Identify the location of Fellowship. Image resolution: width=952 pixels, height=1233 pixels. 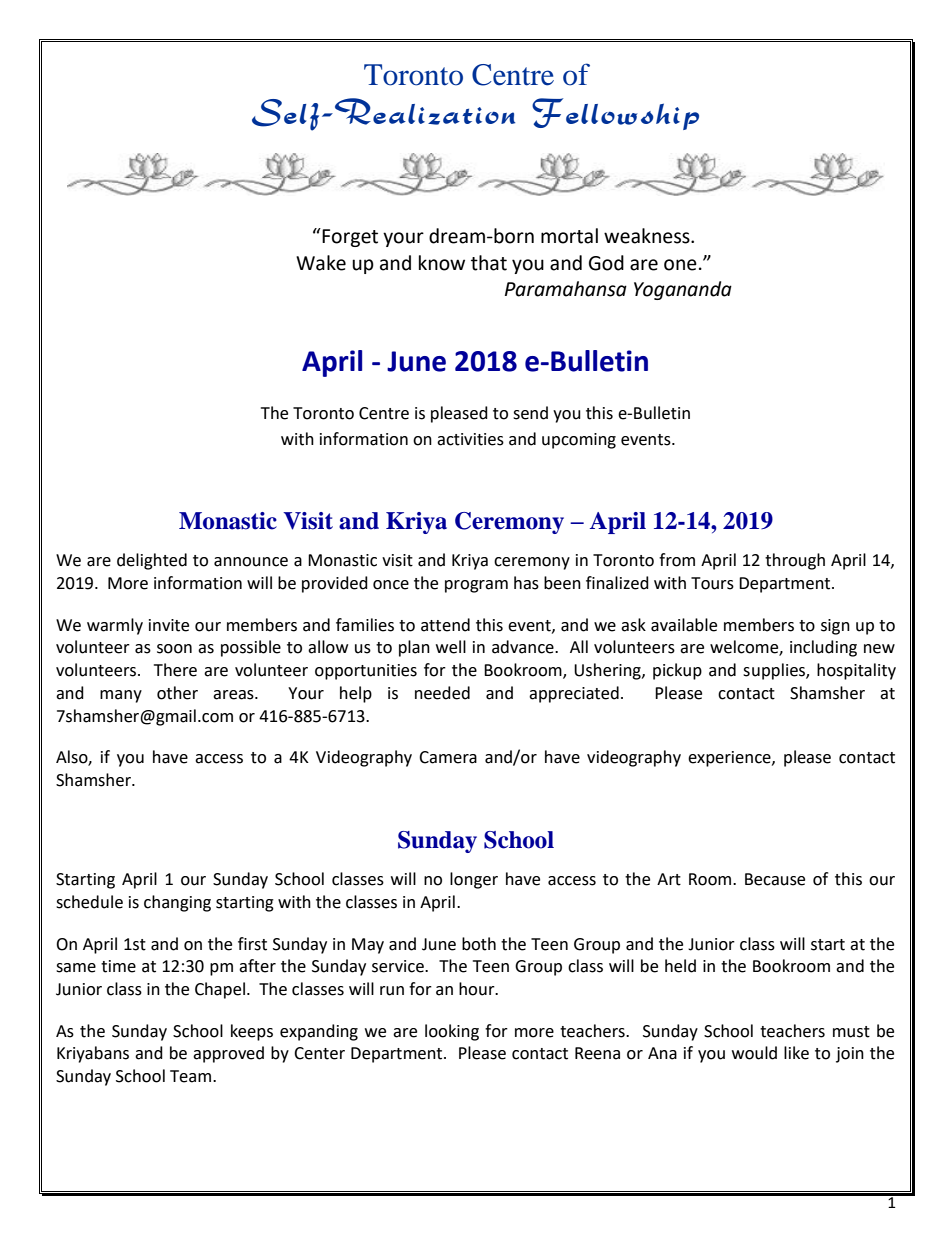
(615, 114).
